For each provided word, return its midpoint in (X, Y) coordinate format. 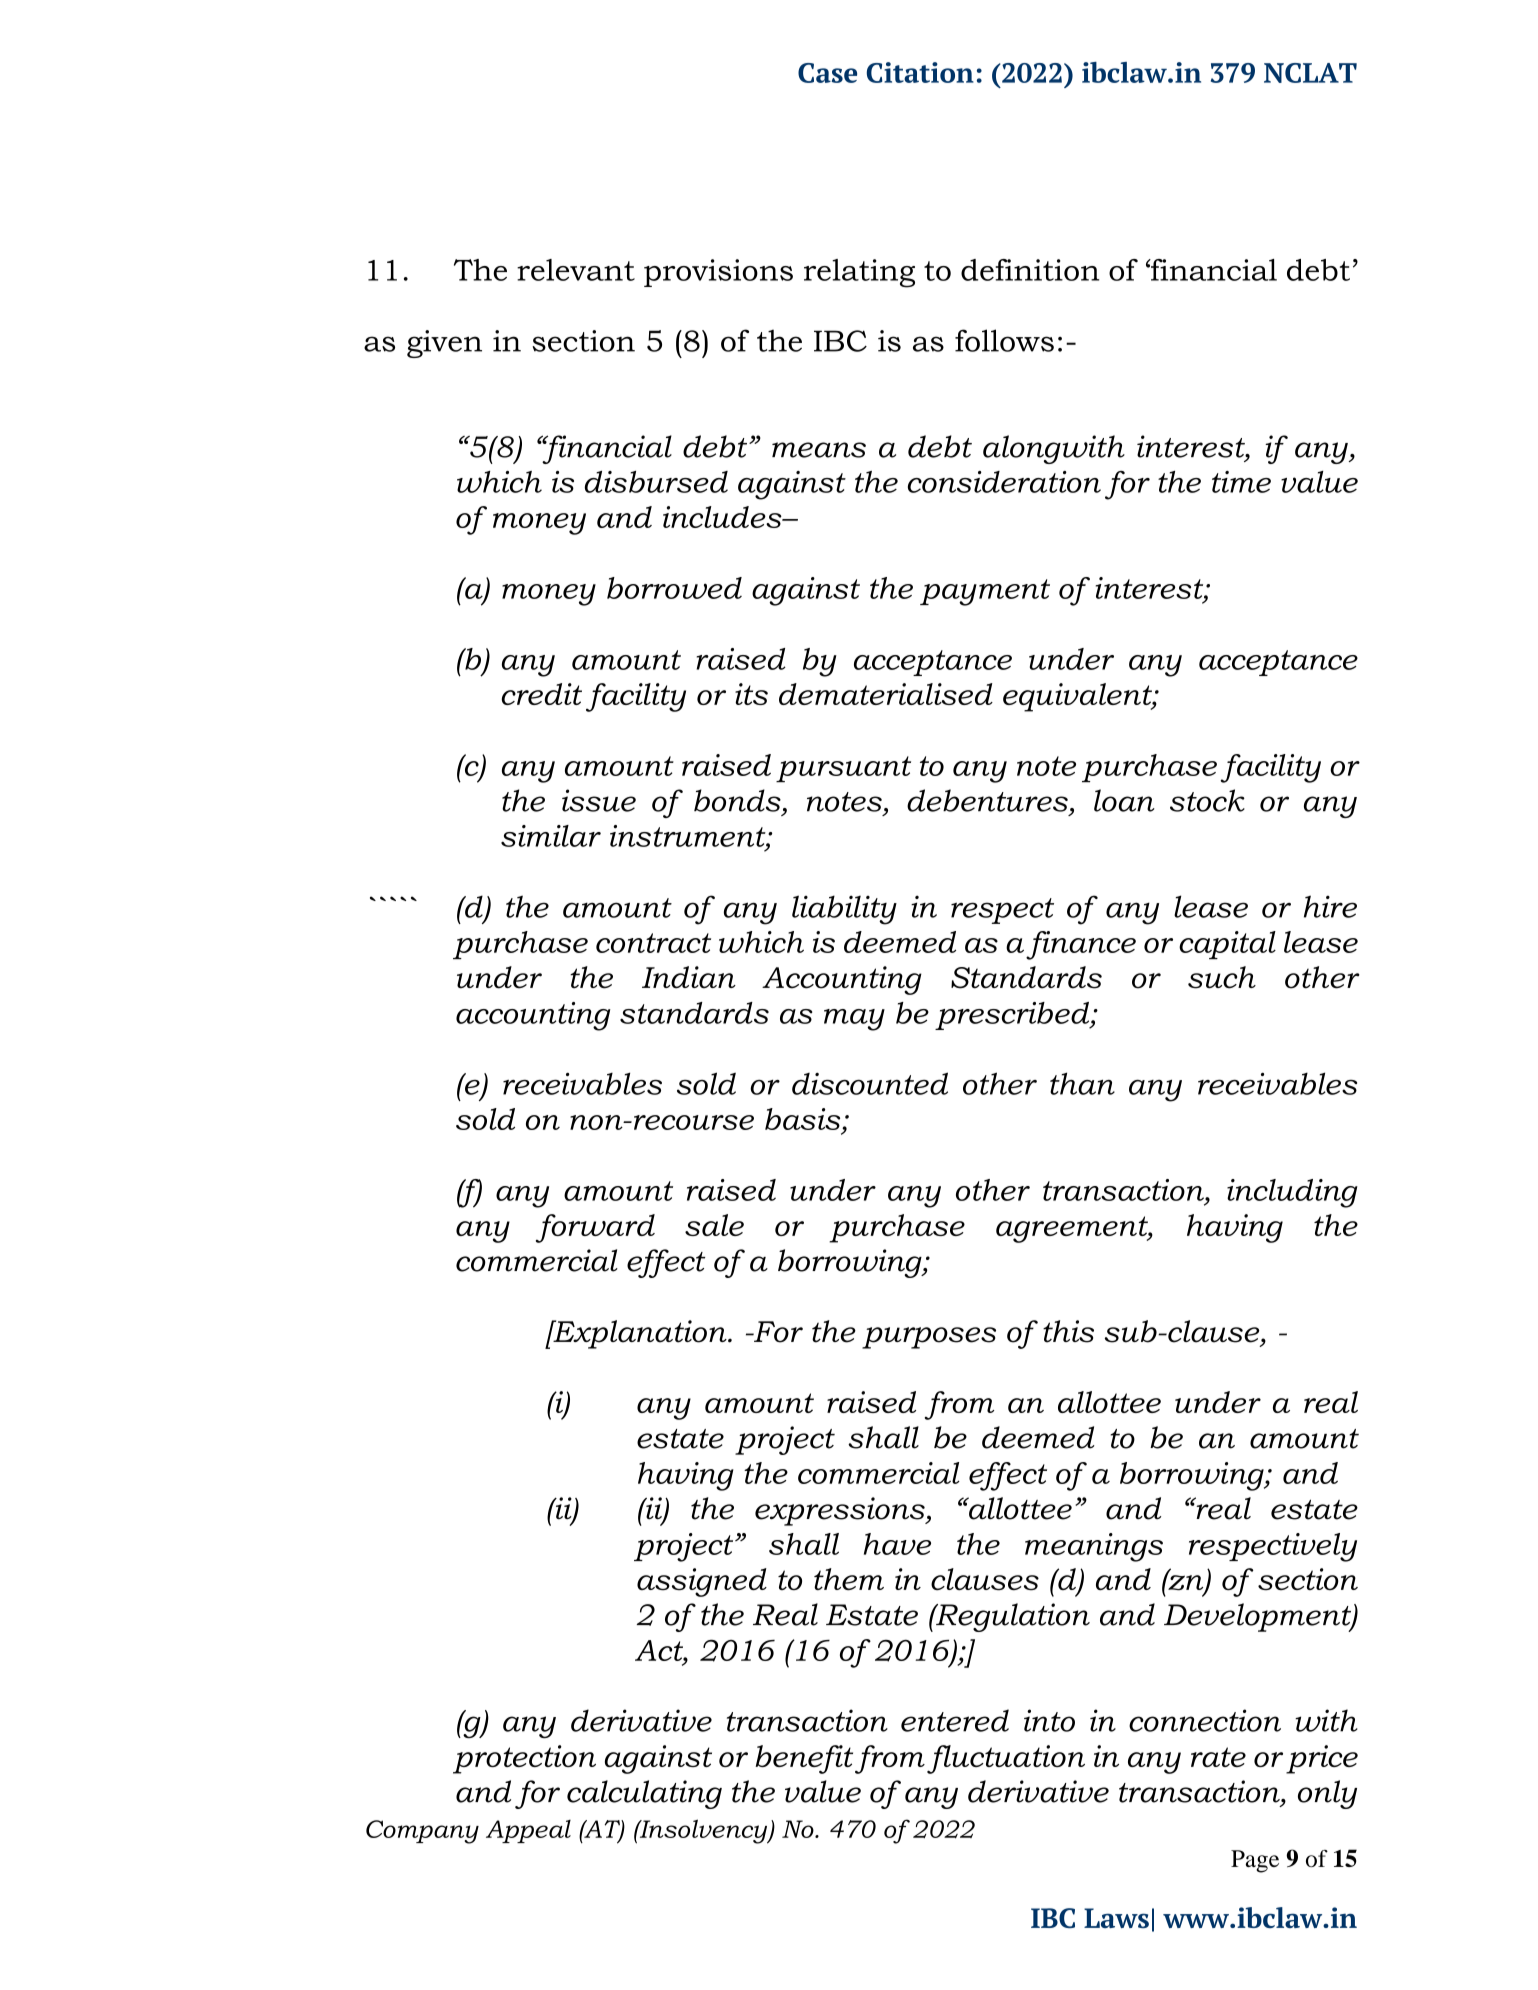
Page (1255, 1861)
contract (653, 943)
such (1222, 977)
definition (1030, 270)
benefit (804, 1759)
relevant (576, 270)
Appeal (528, 1831)
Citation (920, 72)
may (854, 1020)
